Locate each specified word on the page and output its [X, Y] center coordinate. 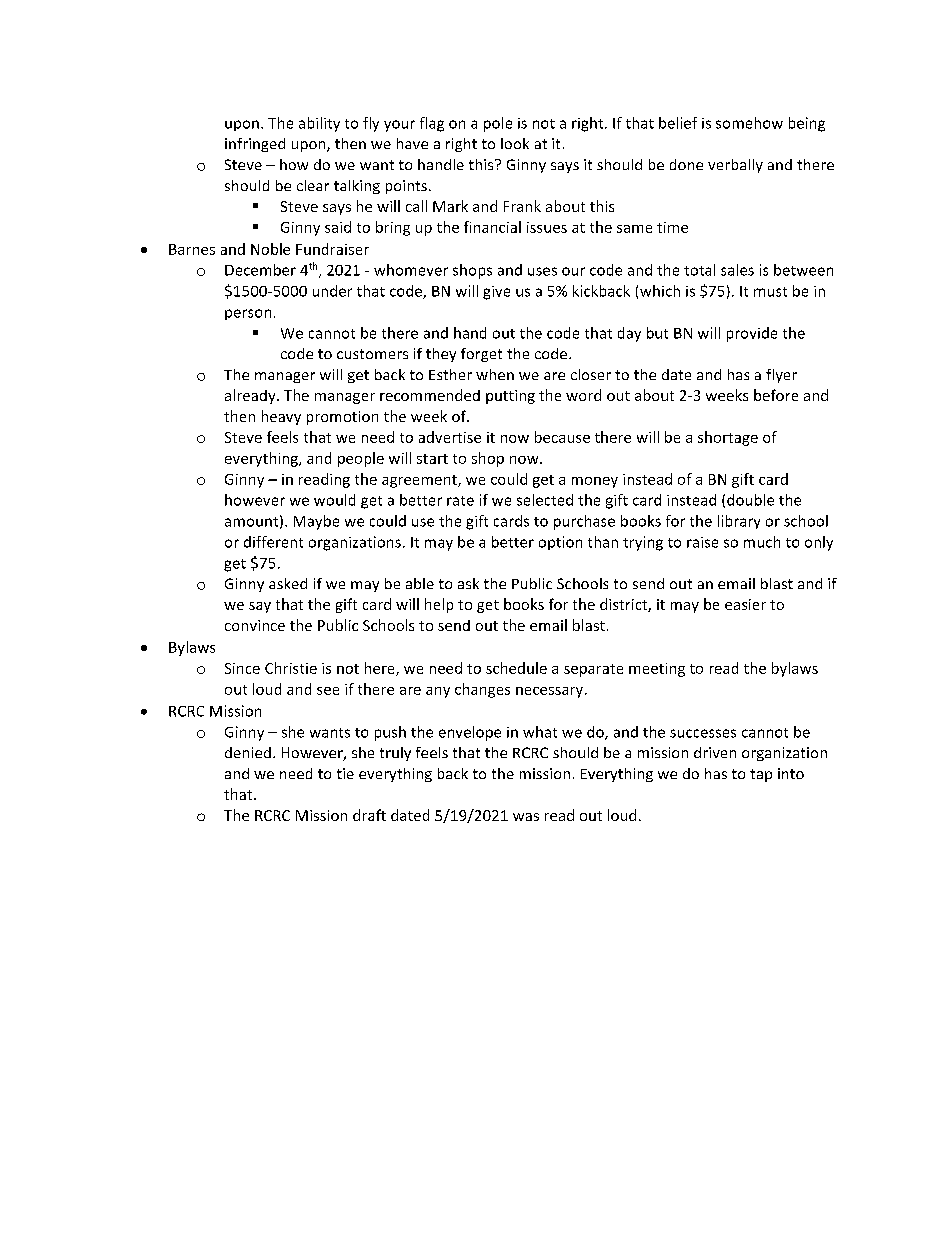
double [750, 500]
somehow [749, 123]
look [515, 143]
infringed [255, 145]
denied [248, 752]
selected [545, 500]
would [334, 500]
